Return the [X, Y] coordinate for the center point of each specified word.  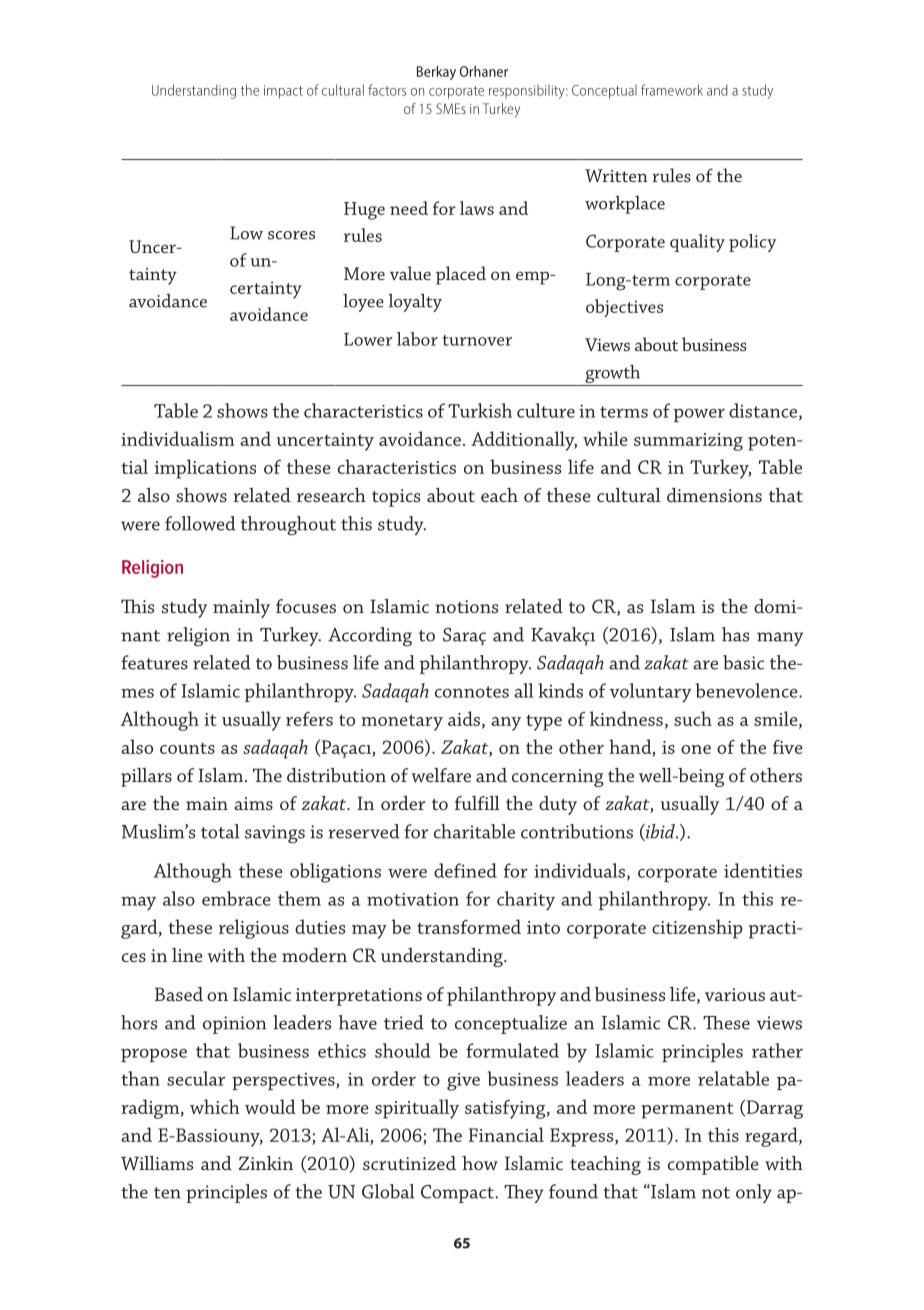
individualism [177, 438]
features [154, 662]
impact [283, 92]
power [699, 415]
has [735, 634]
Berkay [436, 73]
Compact [458, 1194]
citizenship [697, 929]
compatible [713, 1165]
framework [672, 90]
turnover [477, 340]
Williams [157, 1163]
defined [465, 870]
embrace [236, 898]
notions [466, 606]
